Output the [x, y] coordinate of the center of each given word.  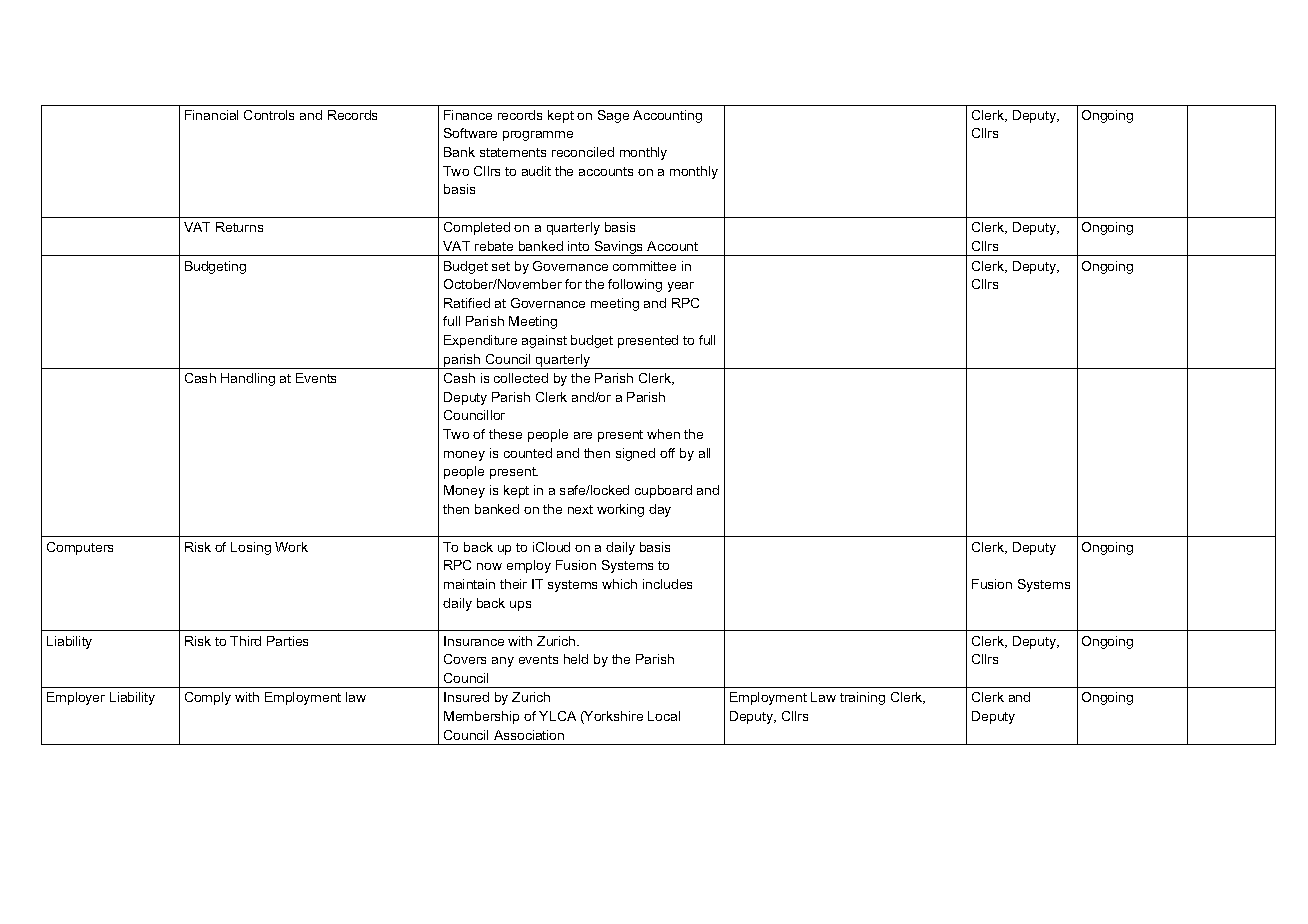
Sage [613, 116]
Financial [211, 115]
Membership [481, 717]
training [862, 698]
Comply [208, 698]
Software [470, 133]
